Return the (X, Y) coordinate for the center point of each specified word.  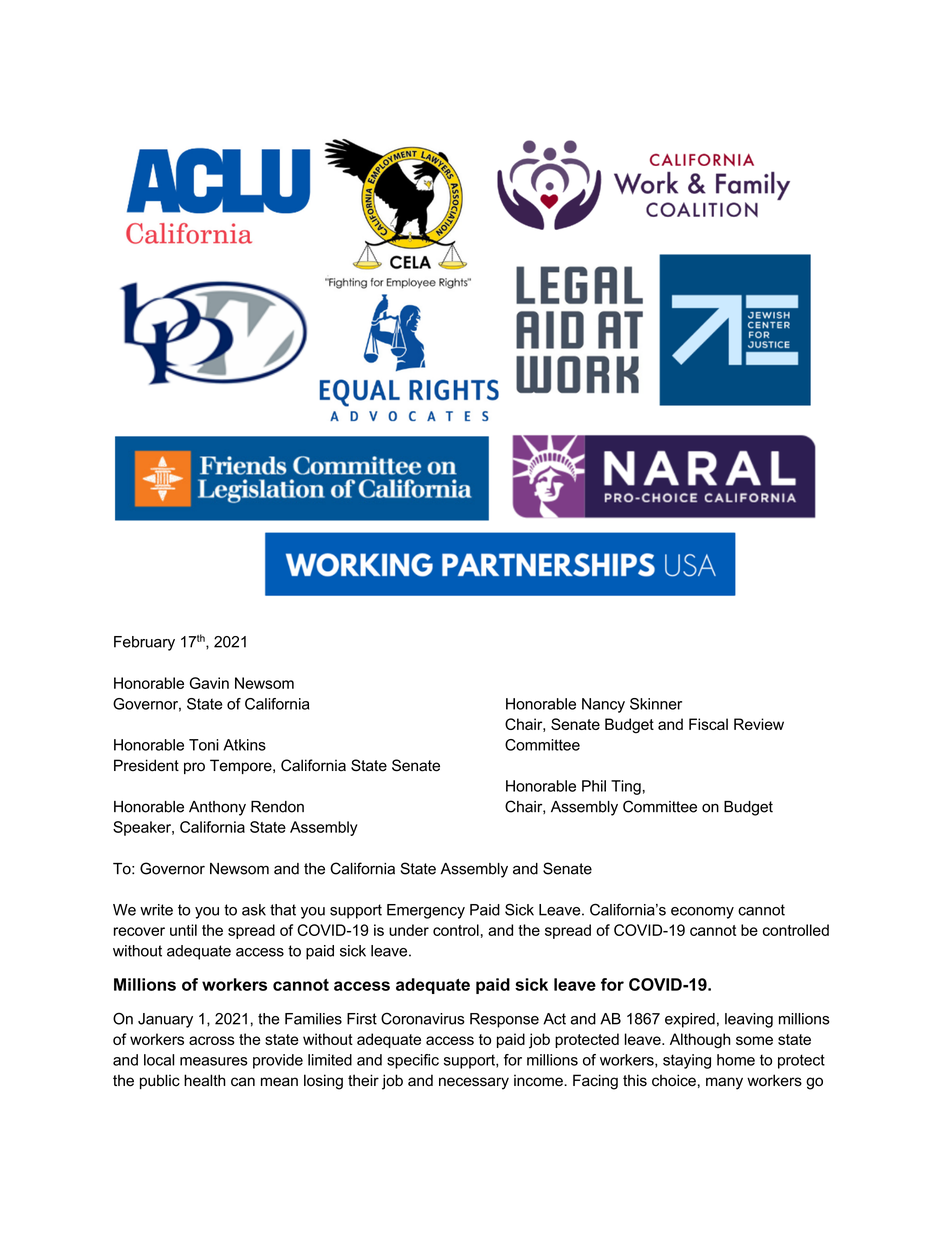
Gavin (209, 683)
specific (413, 1061)
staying (687, 1061)
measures (213, 1061)
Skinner (656, 704)
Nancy (603, 705)
